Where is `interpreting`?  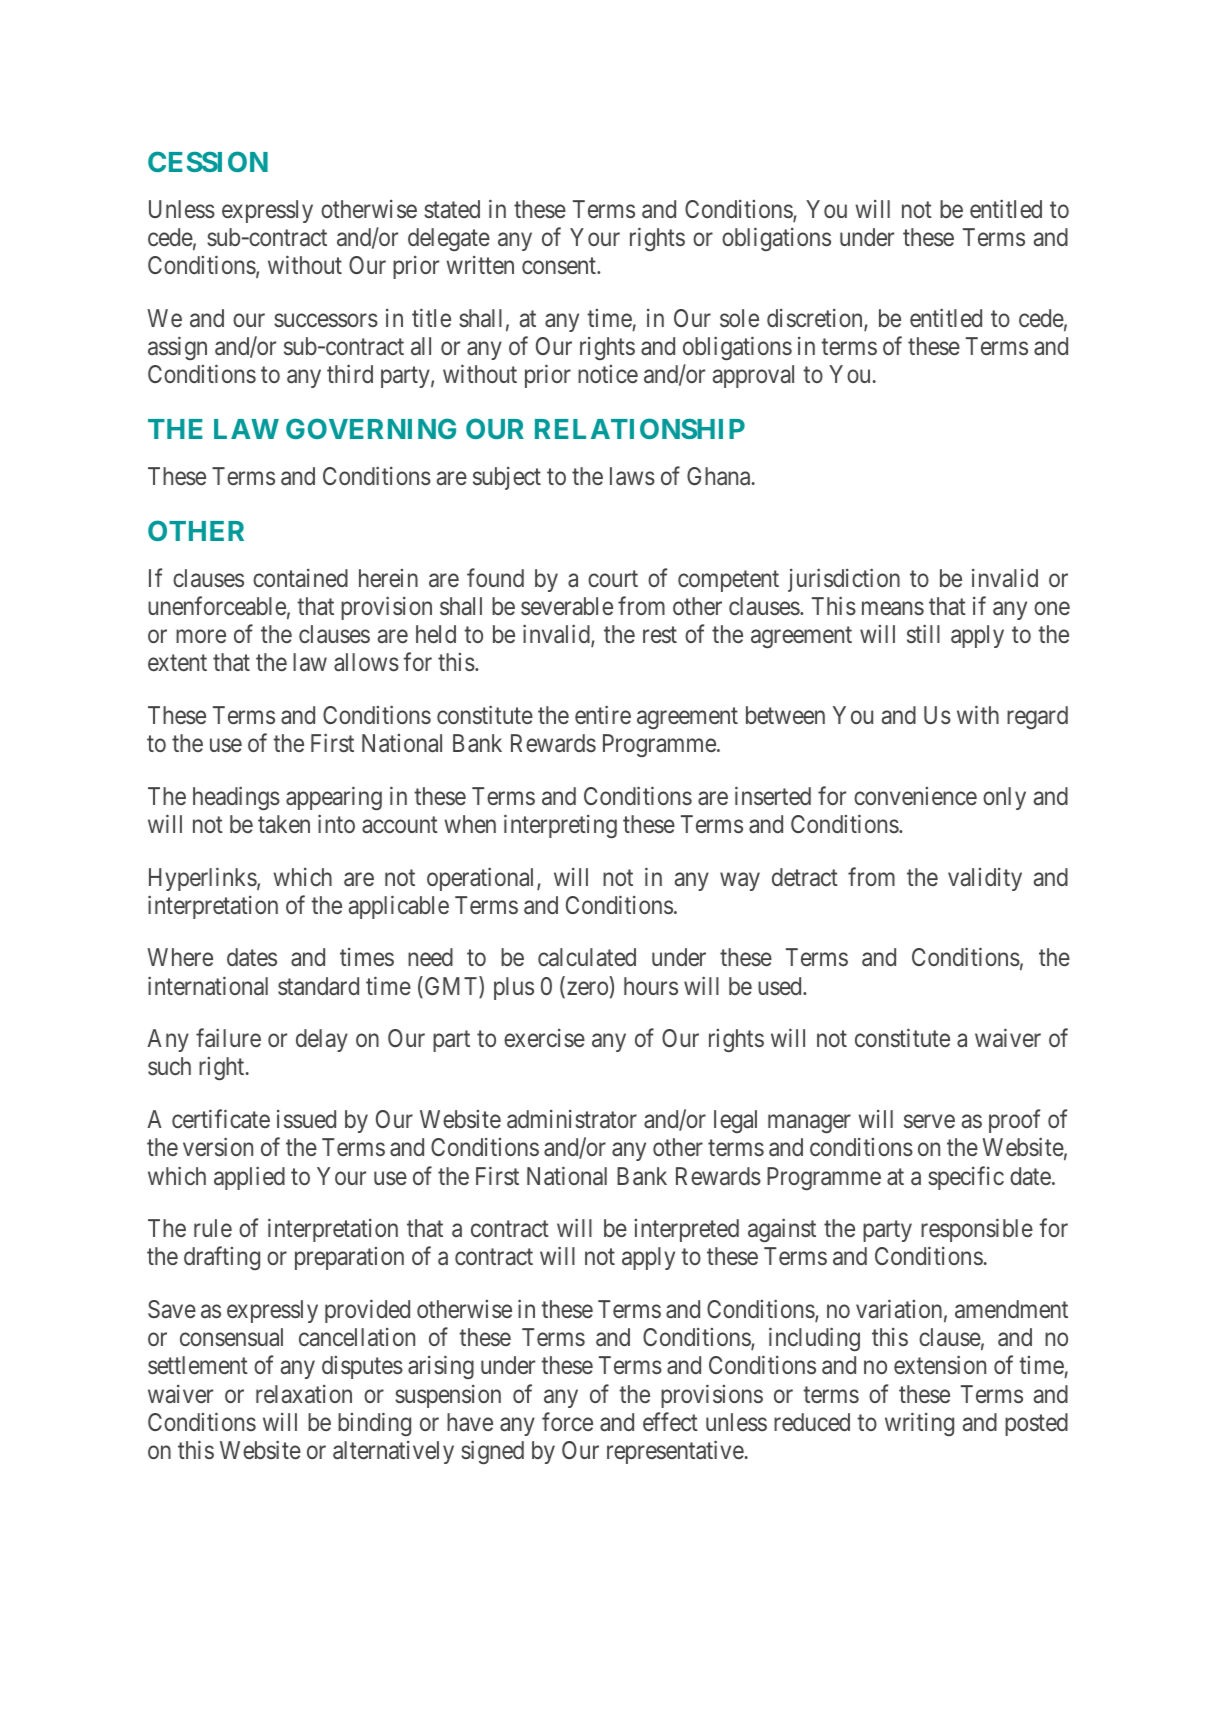 interpreting is located at coordinates (560, 826).
